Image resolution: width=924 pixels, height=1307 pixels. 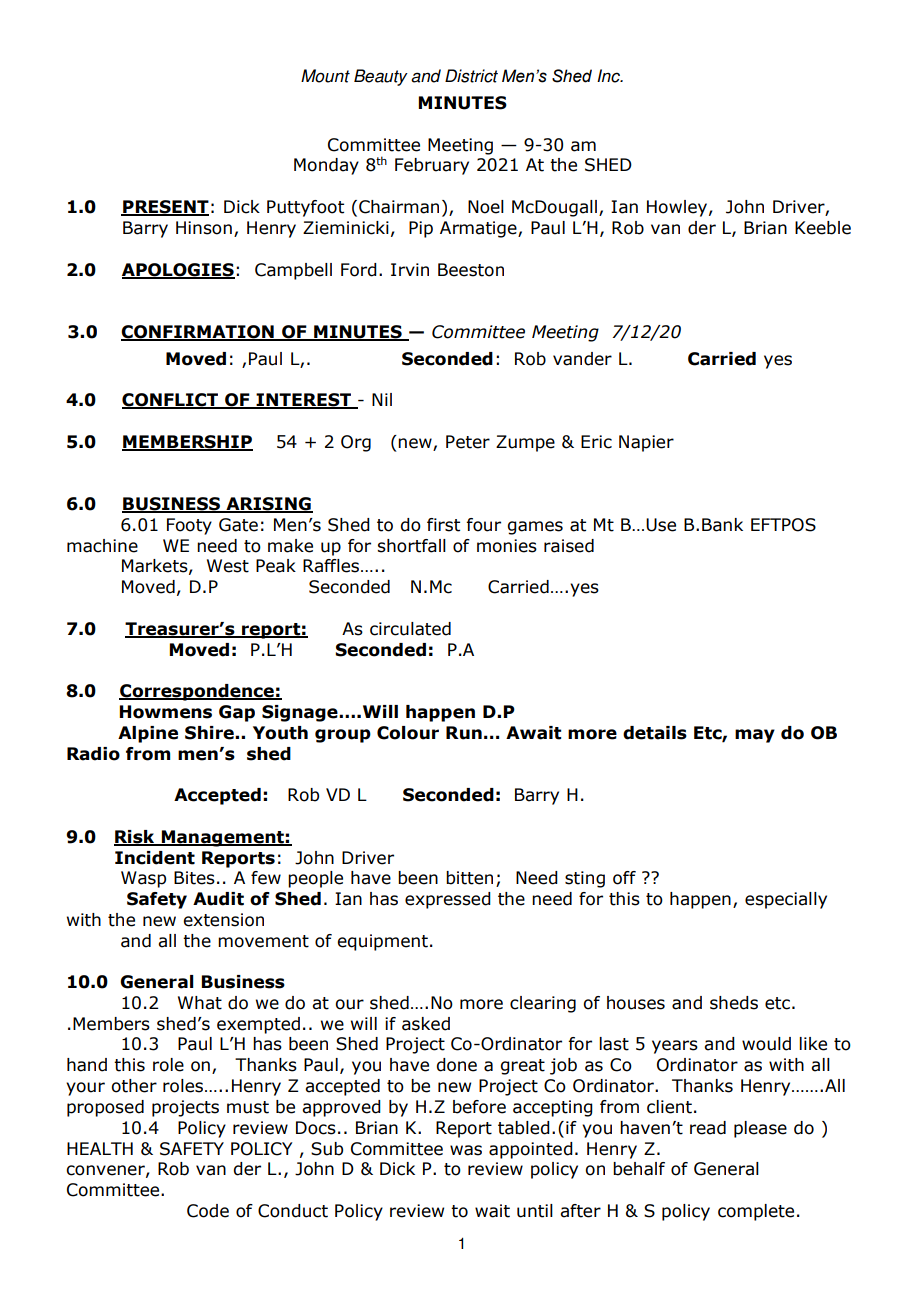 I want to click on especially, so click(x=786, y=900).
